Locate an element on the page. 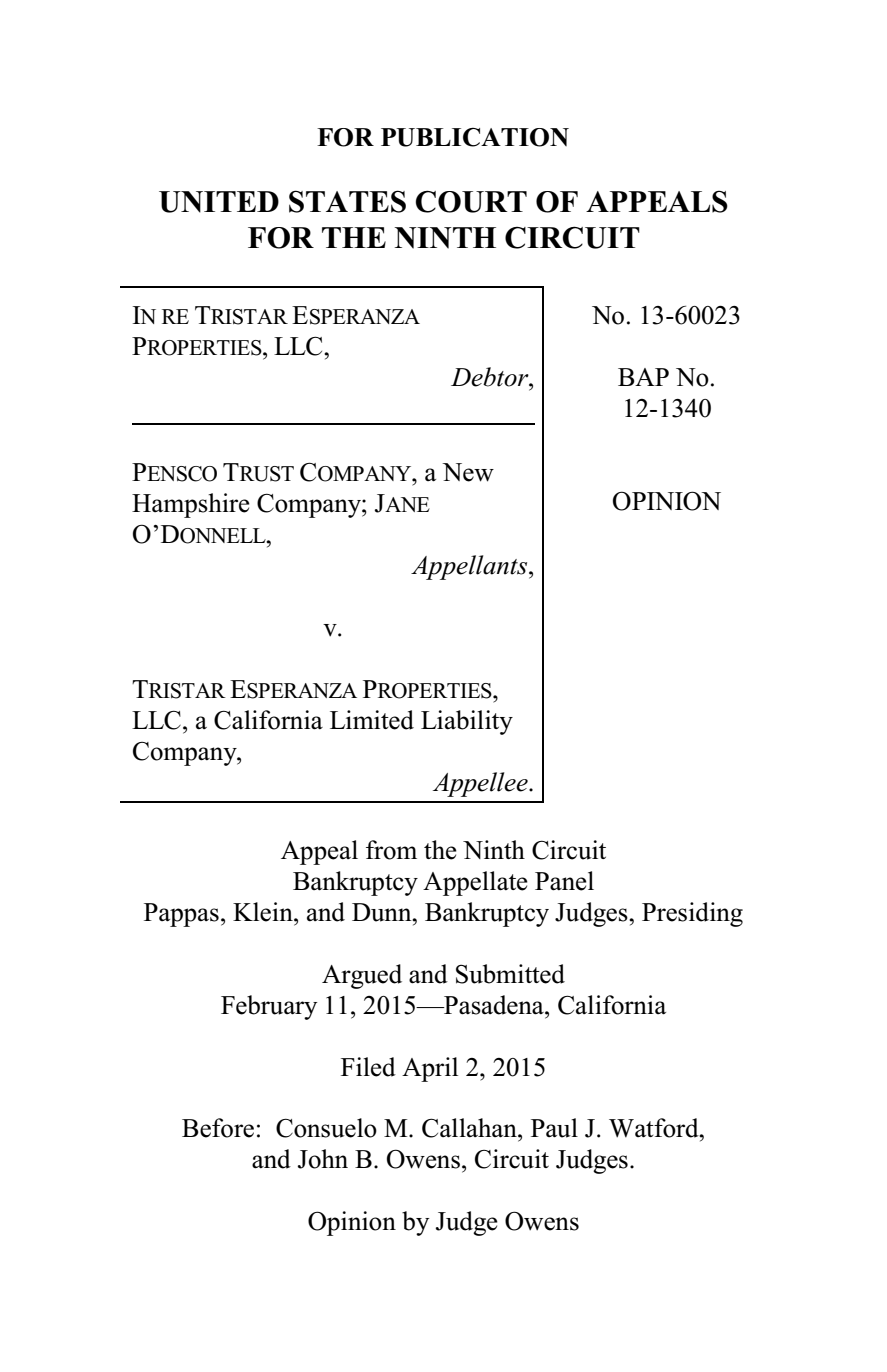 Image resolution: width=887 pixels, height=1372 pixels. COURT is located at coordinates (471, 201).
